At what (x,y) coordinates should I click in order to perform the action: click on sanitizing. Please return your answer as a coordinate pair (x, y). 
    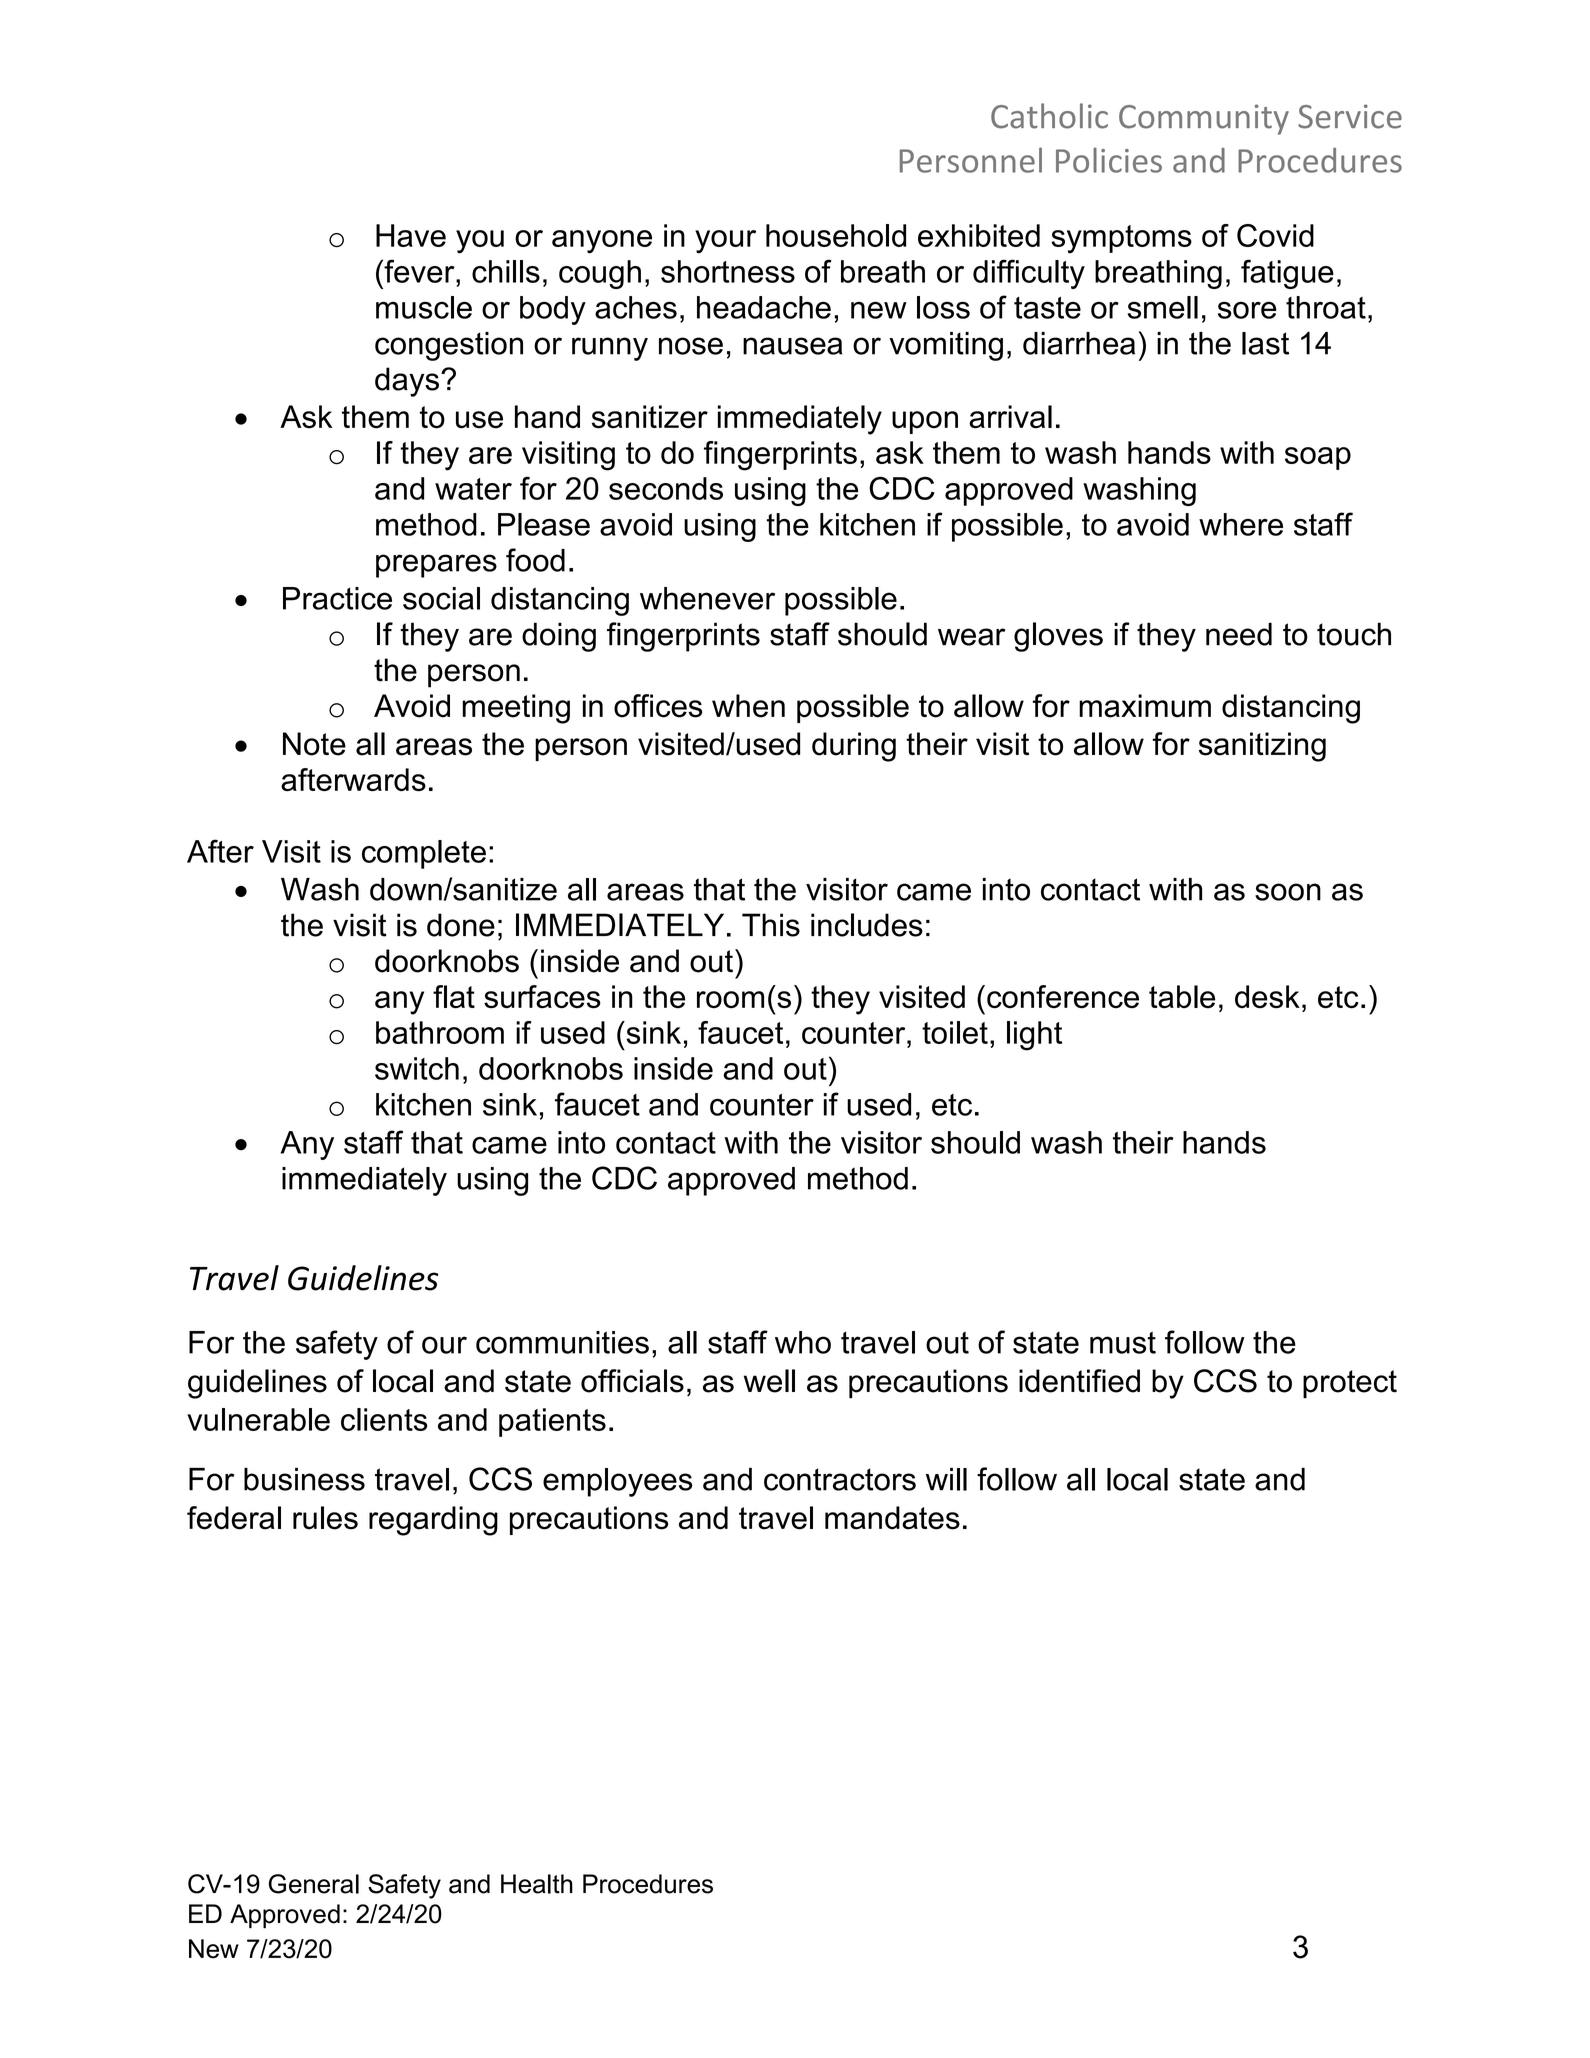
    Looking at the image, I should click on (1262, 747).
